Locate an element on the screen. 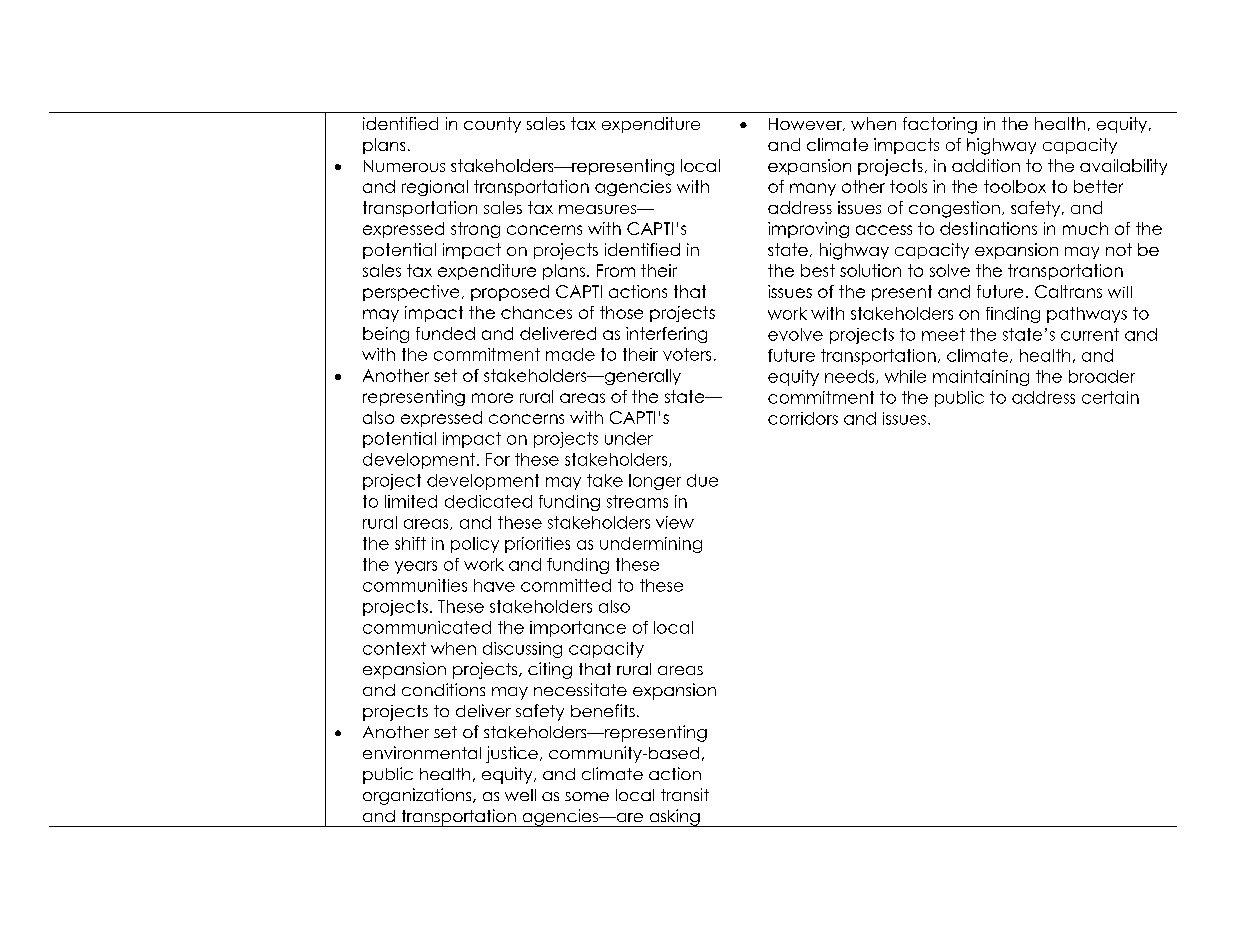  transit is located at coordinates (685, 794).
